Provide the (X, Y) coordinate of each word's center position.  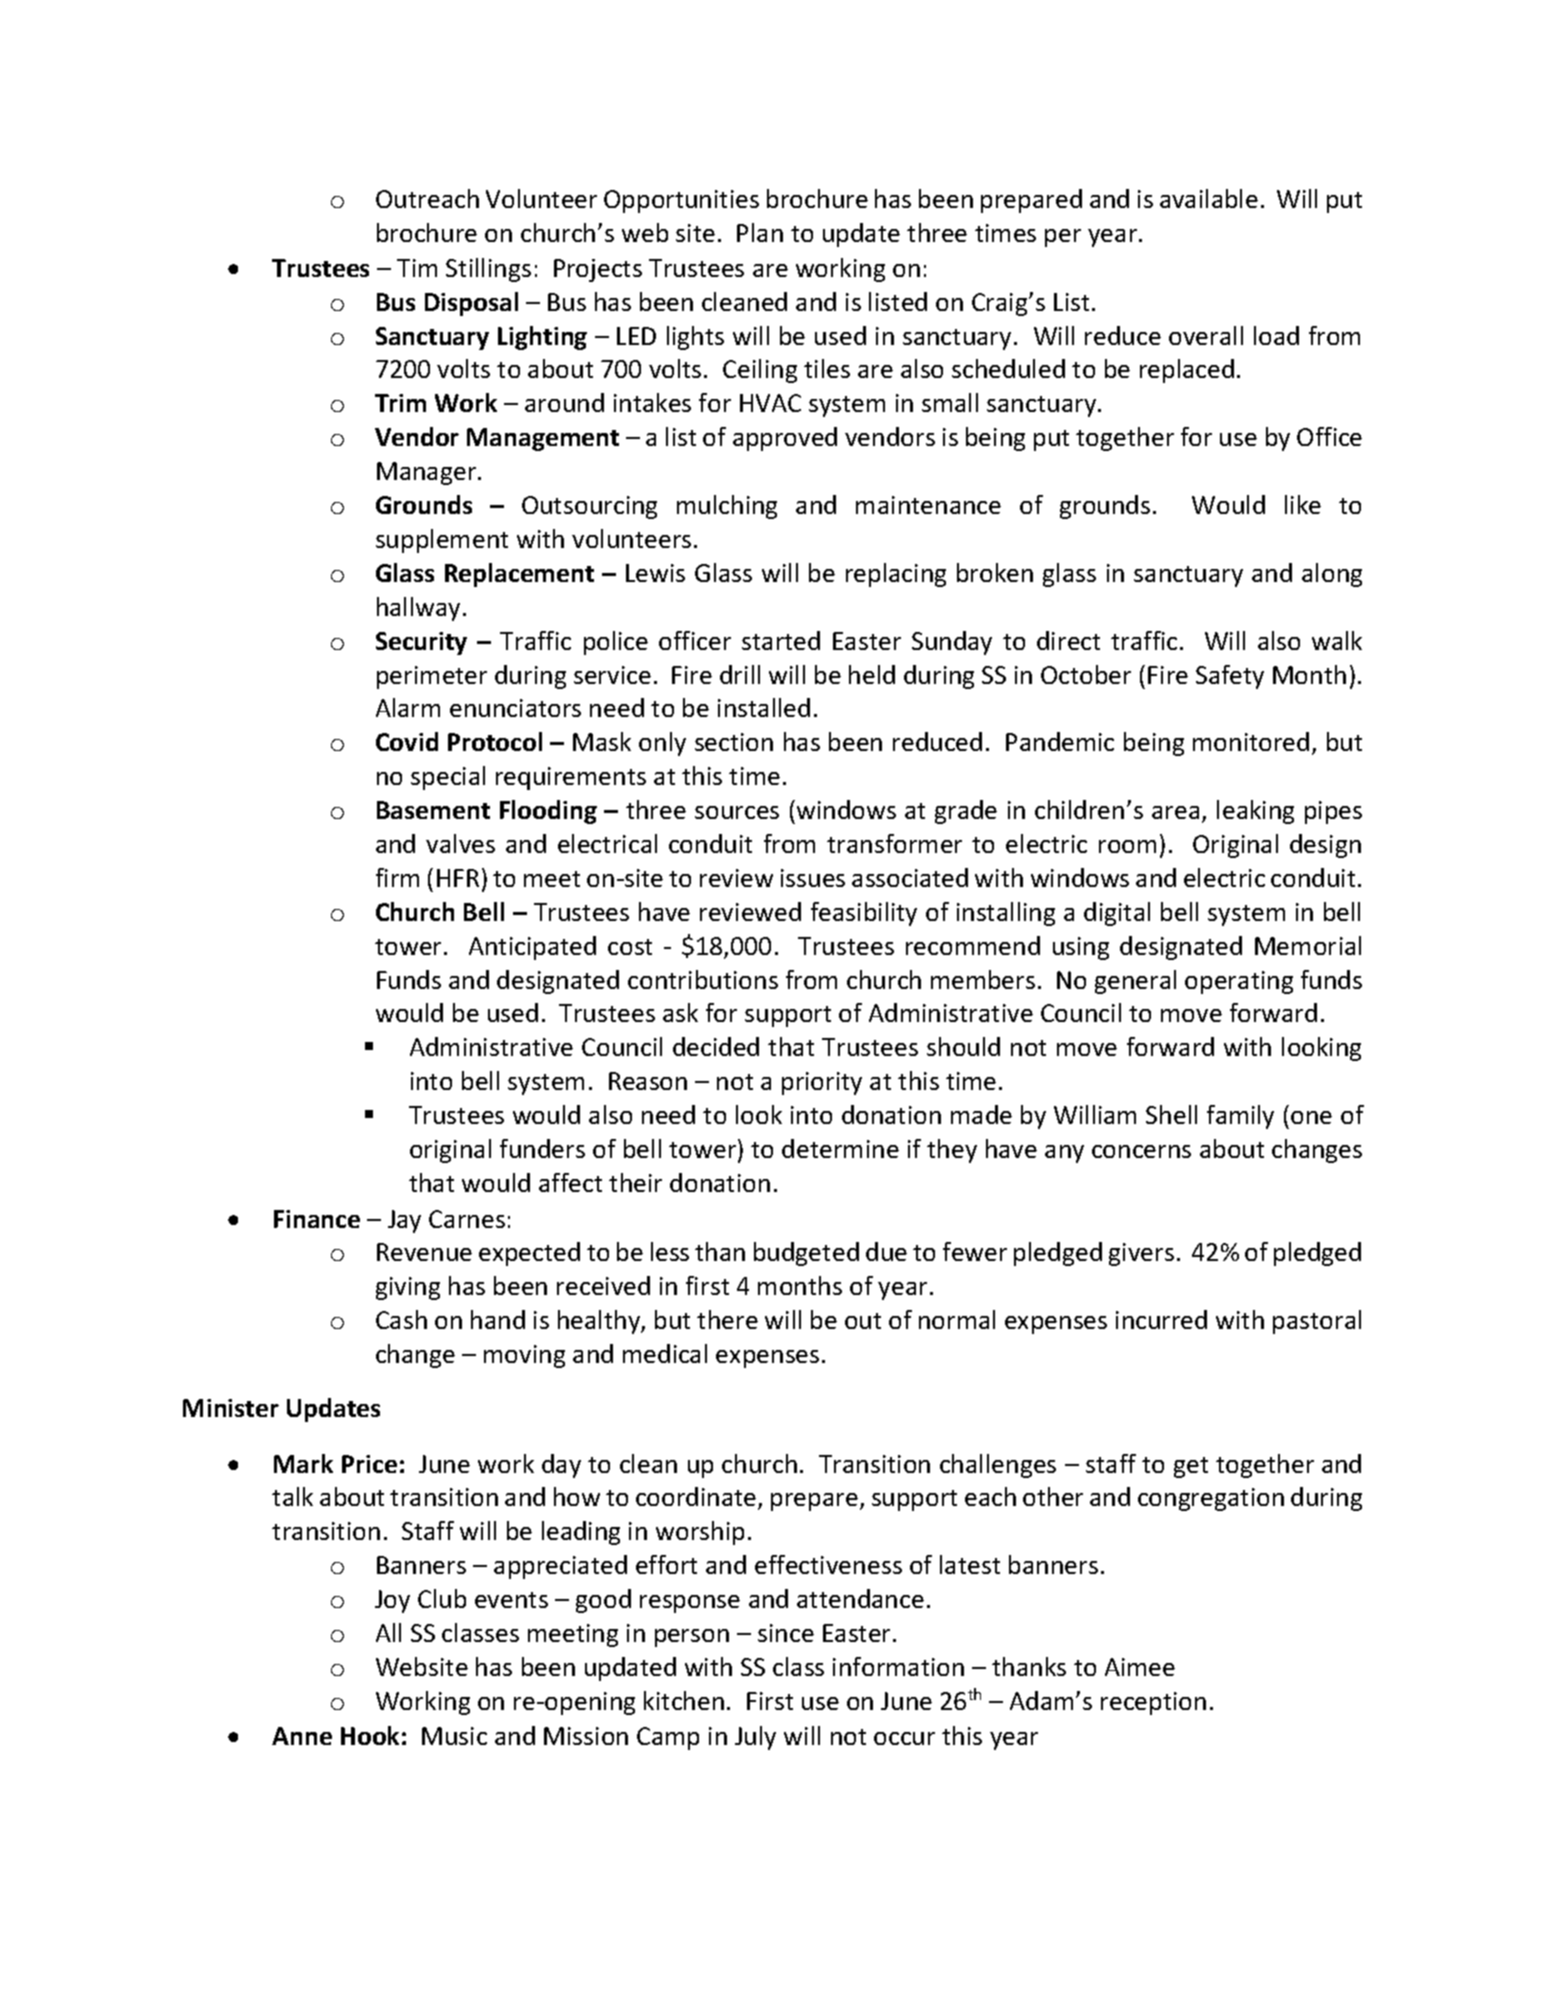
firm (397, 877)
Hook (370, 1735)
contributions (703, 979)
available (1209, 198)
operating (1239, 982)
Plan (760, 232)
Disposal (471, 304)
